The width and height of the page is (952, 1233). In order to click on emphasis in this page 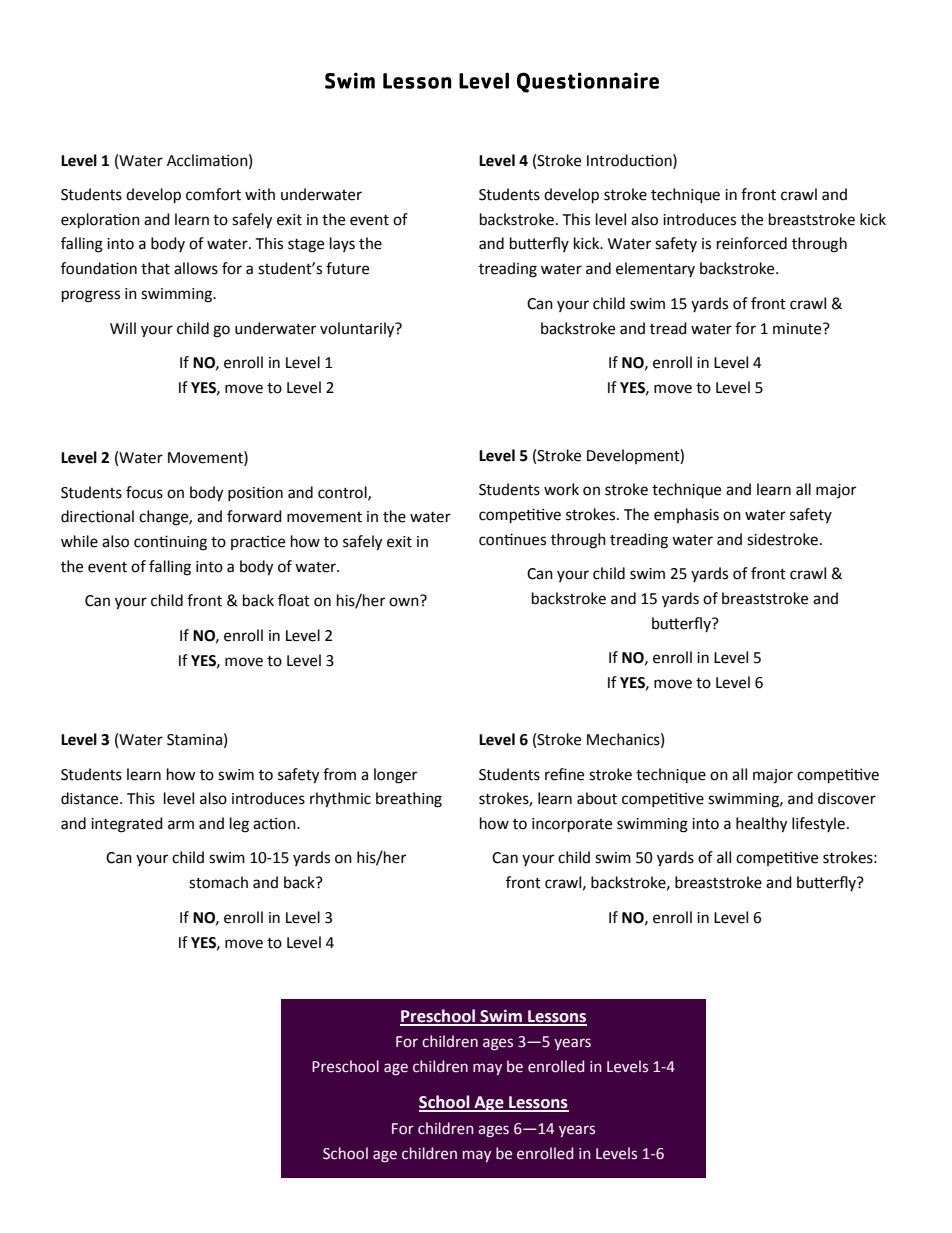, I will do `click(686, 515)`.
